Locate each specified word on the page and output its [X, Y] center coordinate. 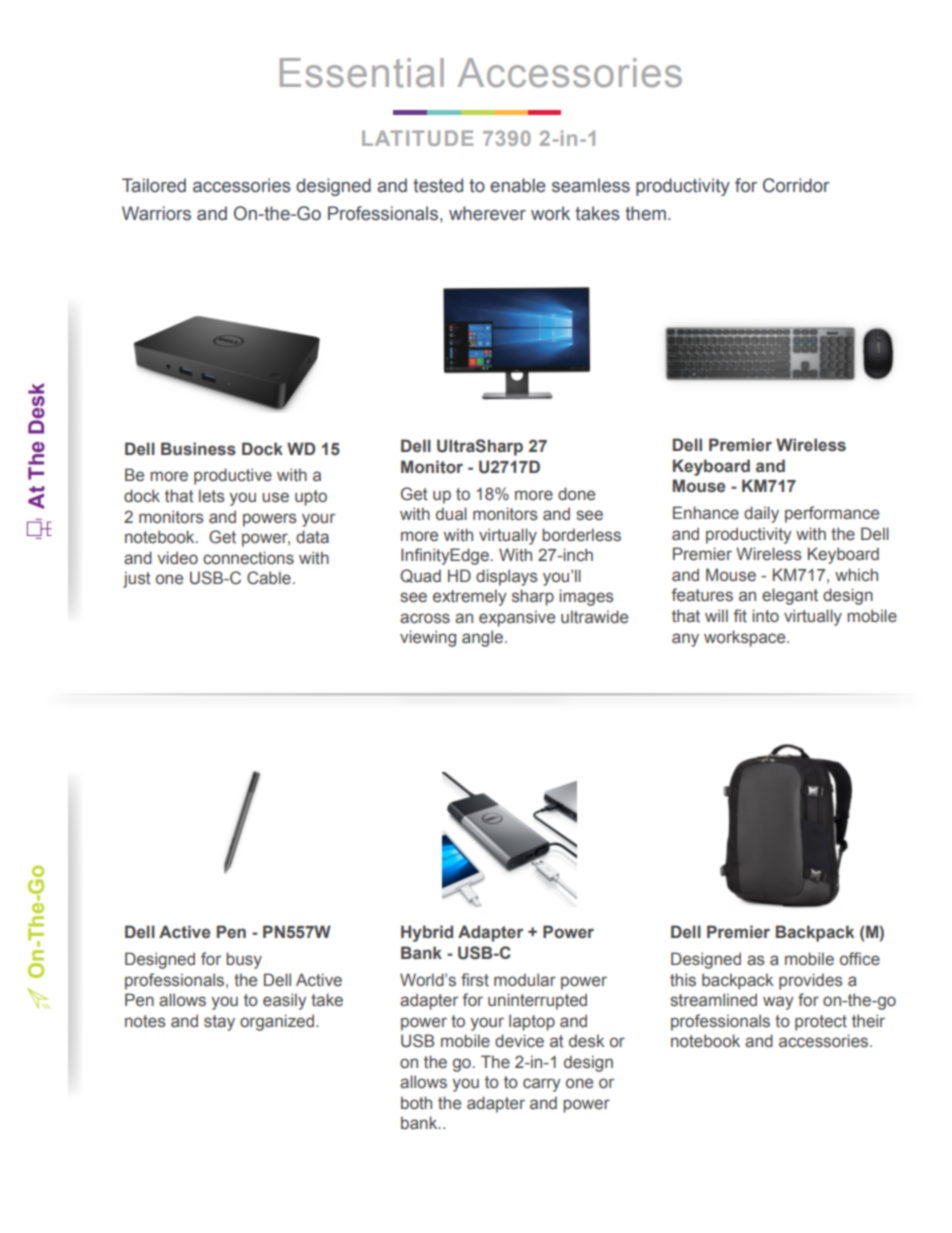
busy [244, 960]
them [645, 213]
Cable [269, 578]
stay [219, 1023]
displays [507, 577]
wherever [487, 213]
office [860, 959]
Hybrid [427, 933]
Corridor [796, 185]
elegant [790, 596]
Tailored [154, 185]
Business [198, 449]
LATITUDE [417, 138]
